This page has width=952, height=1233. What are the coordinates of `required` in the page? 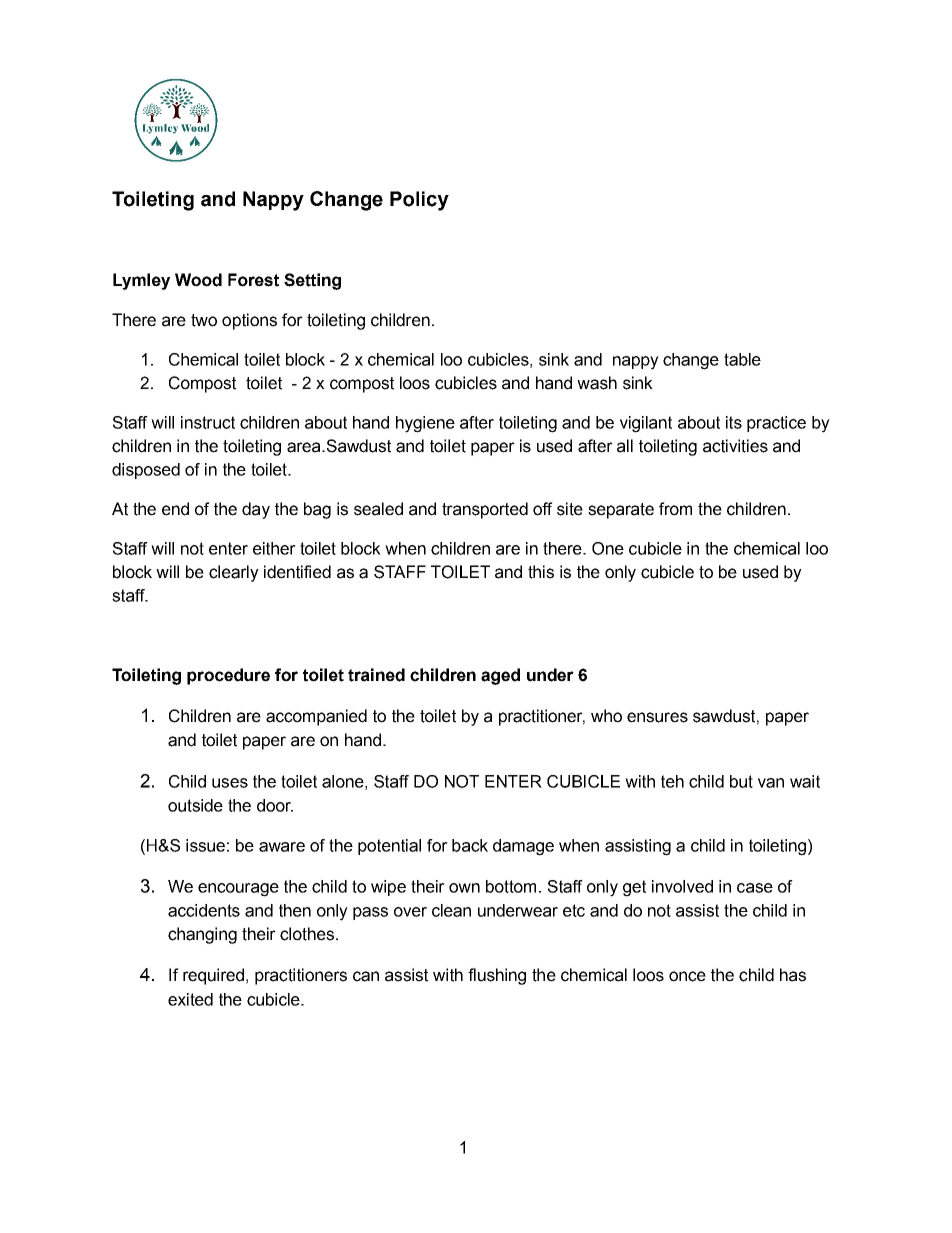 It's located at (213, 976).
